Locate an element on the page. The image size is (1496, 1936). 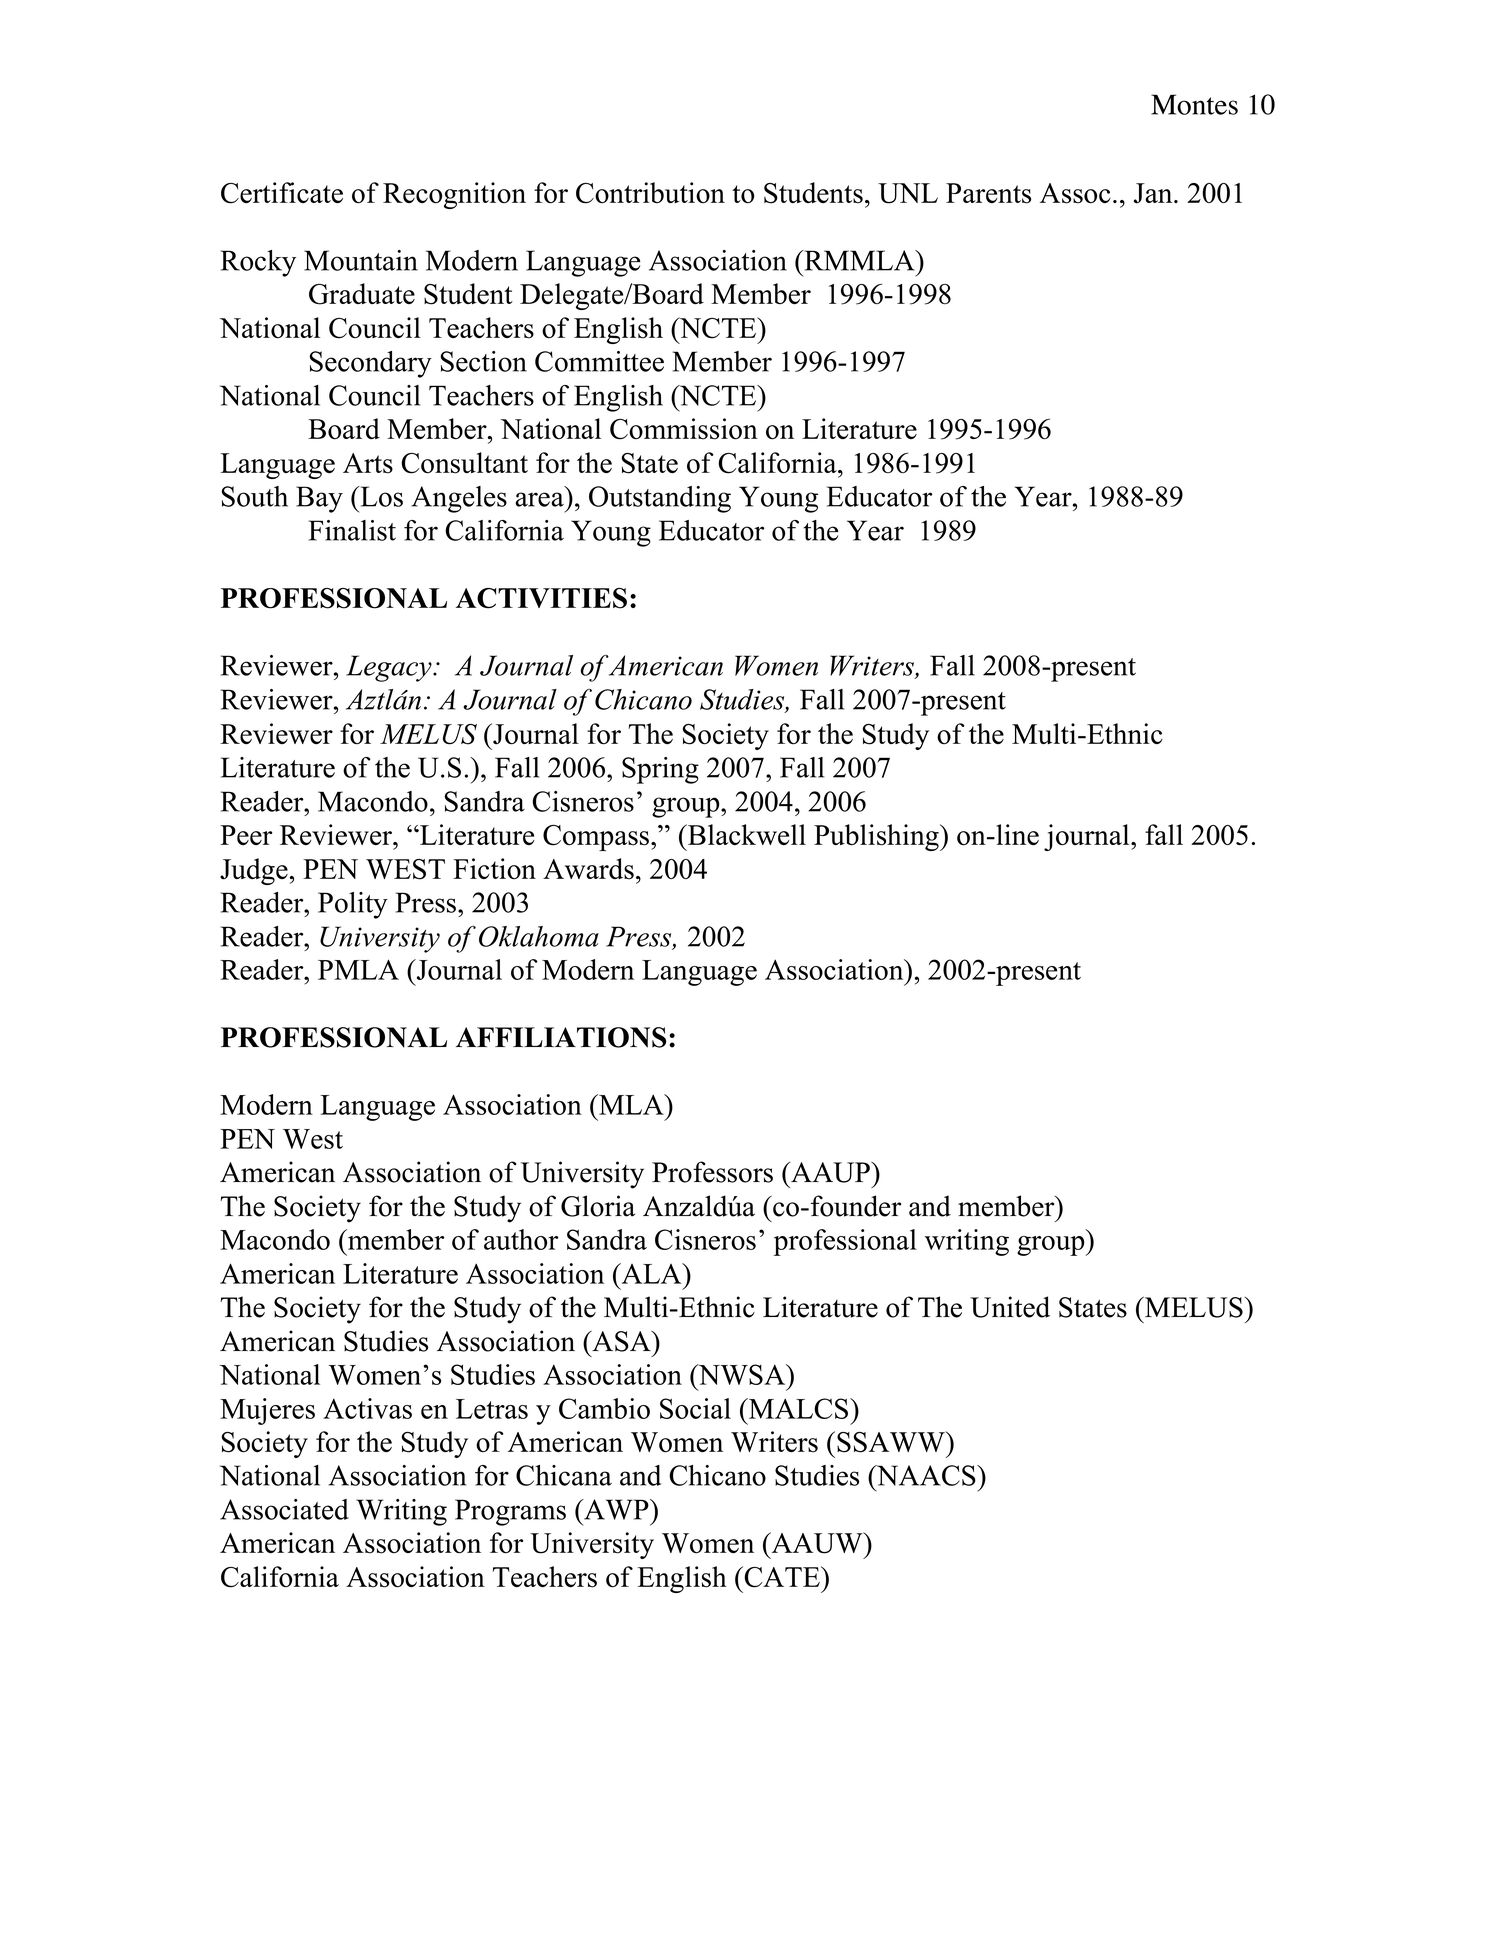
Blackwell is located at coordinates (746, 834).
